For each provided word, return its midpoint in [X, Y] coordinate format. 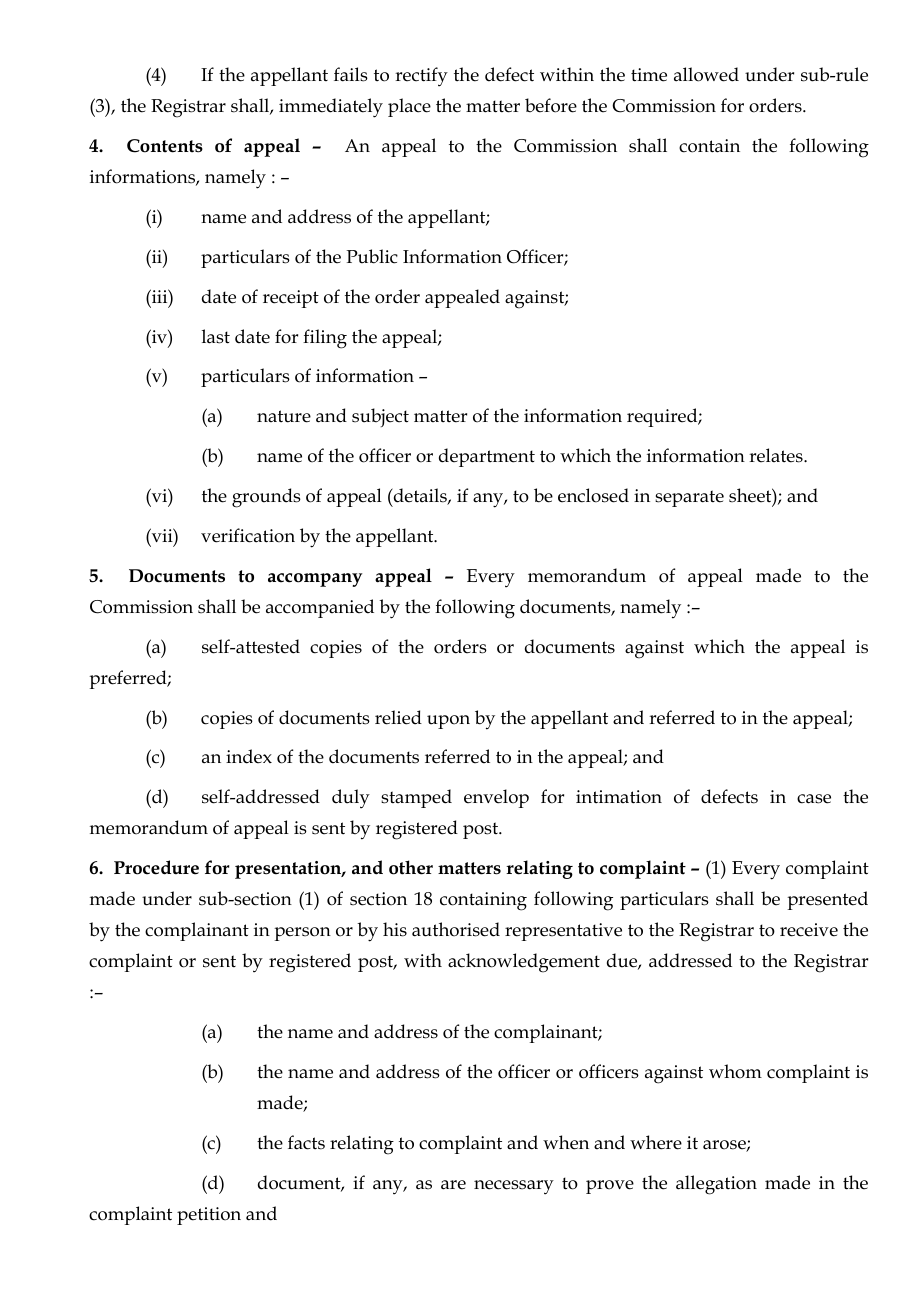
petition [209, 1216]
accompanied [320, 608]
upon [448, 722]
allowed [706, 74]
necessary [514, 1187]
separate [689, 498]
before [551, 105]
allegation [716, 1185]
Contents [165, 146]
